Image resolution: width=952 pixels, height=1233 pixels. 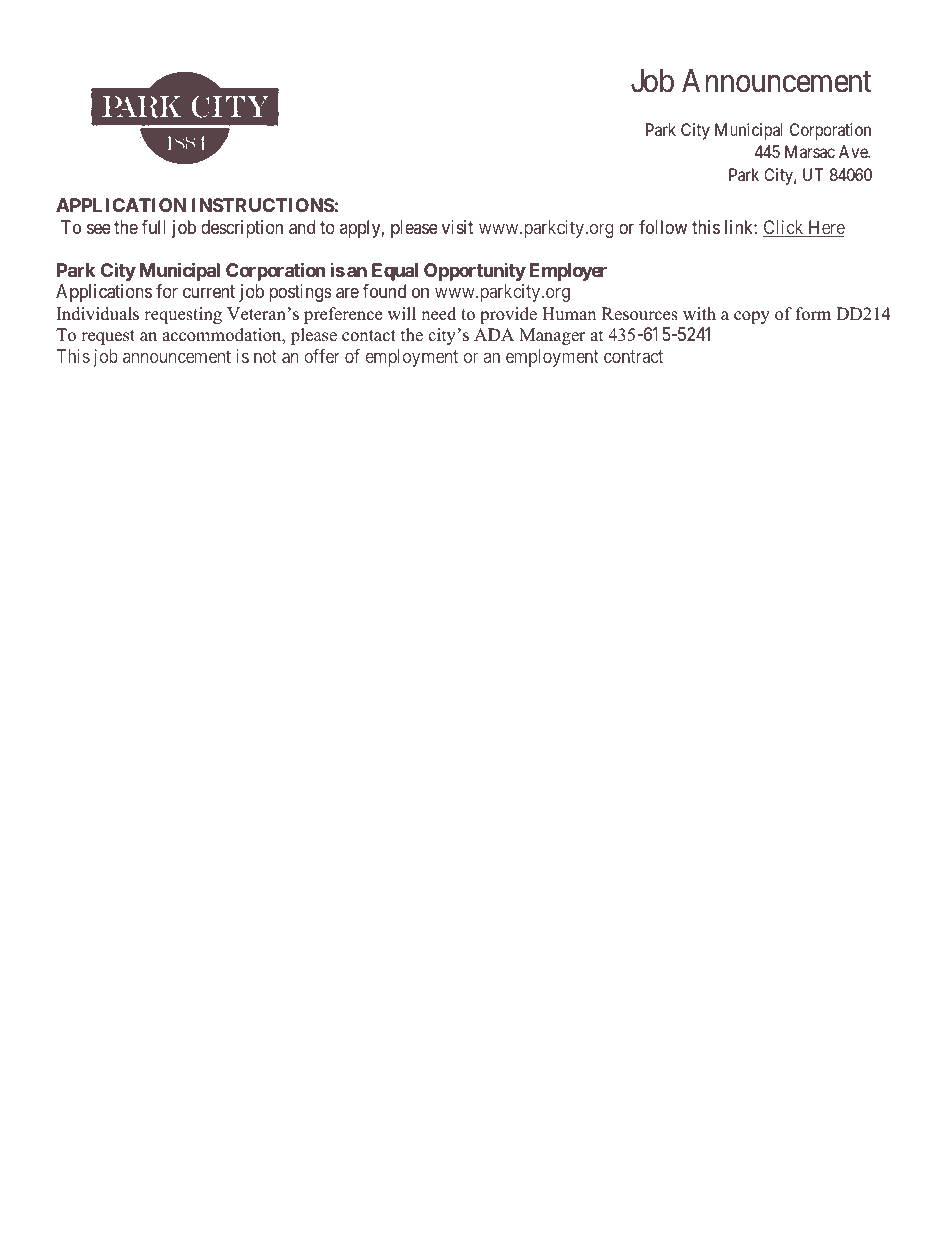 I want to click on Click, so click(x=784, y=228).
